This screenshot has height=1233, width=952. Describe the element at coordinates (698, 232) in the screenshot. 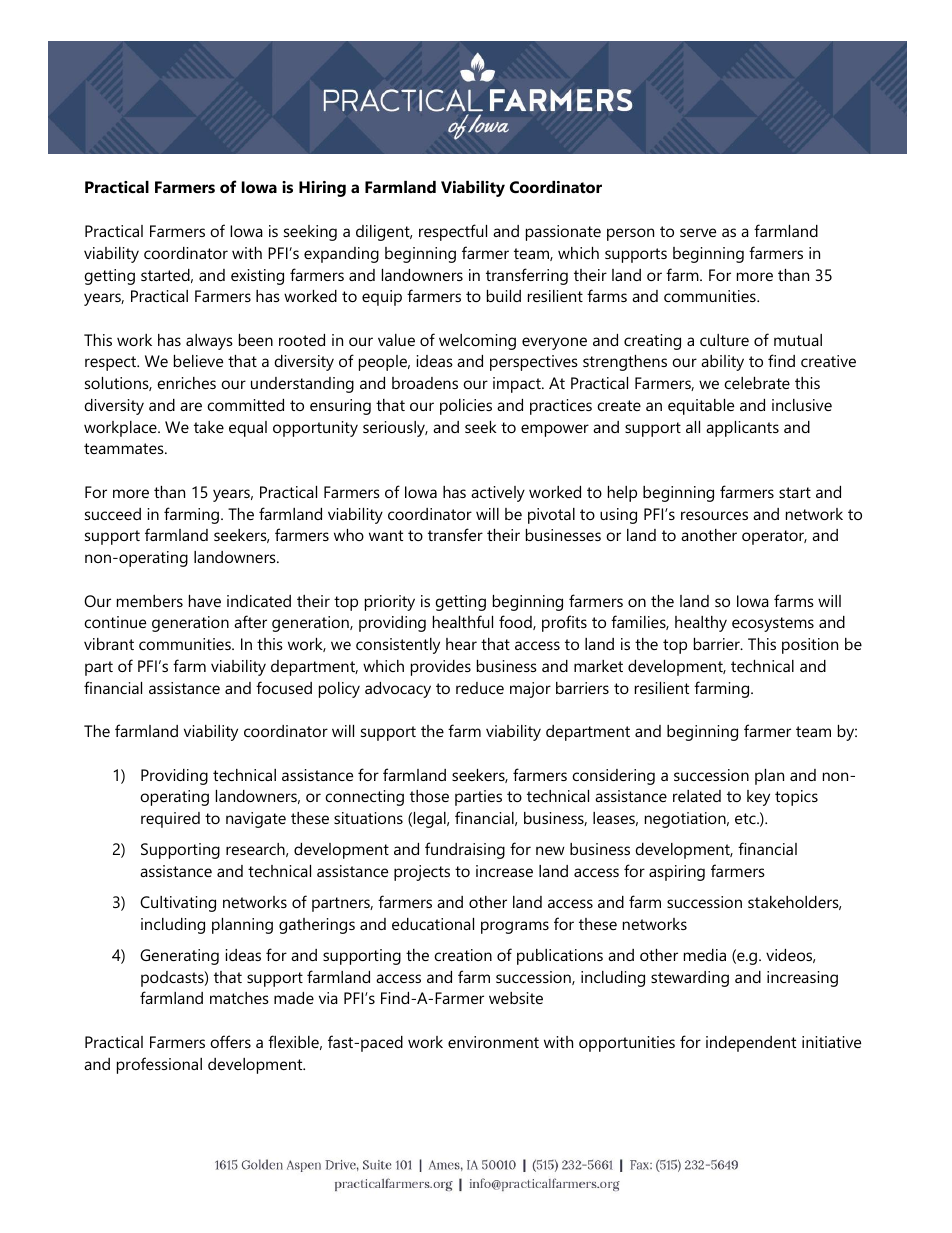

I see `serve` at that location.
